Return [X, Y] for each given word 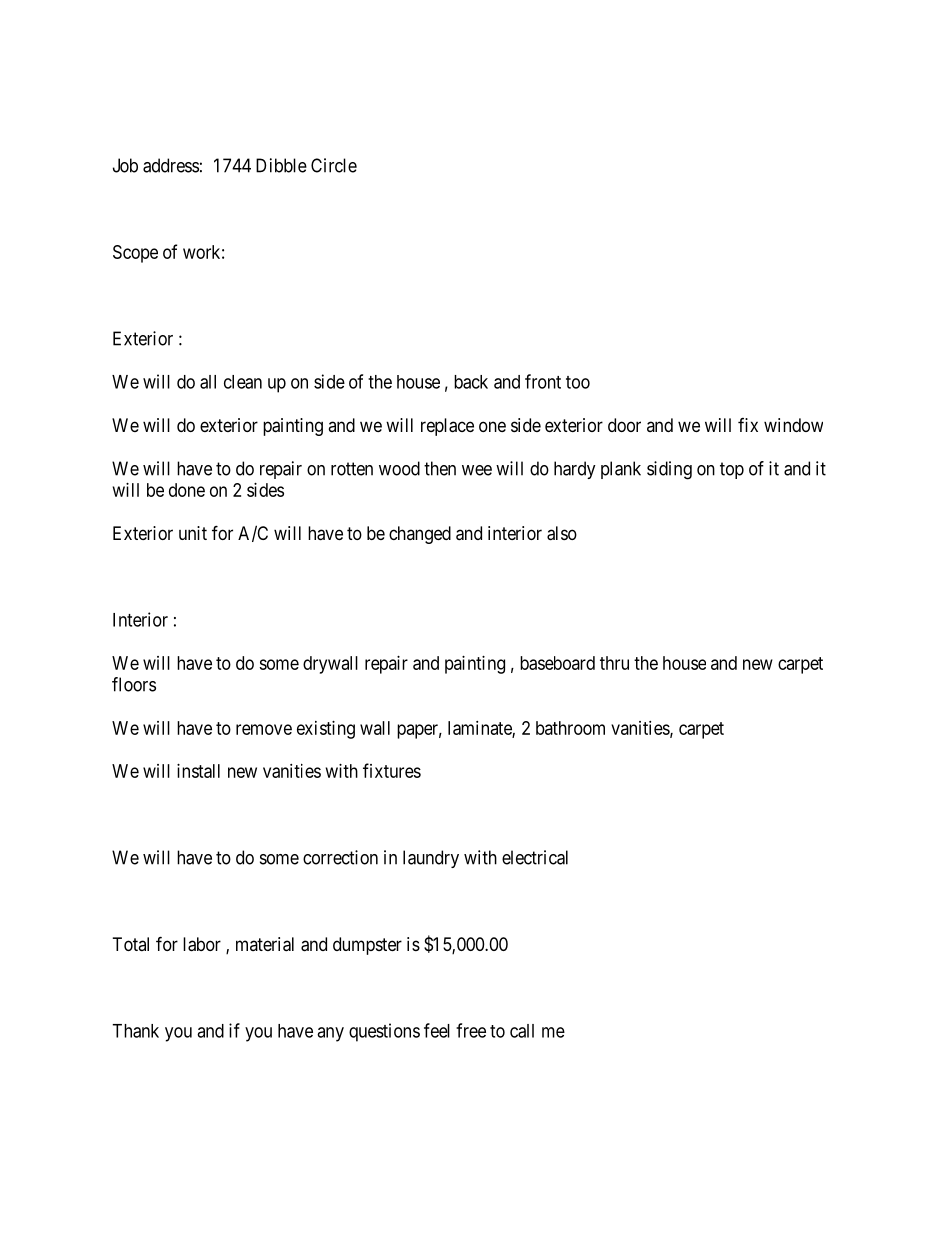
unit [193, 533]
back [471, 382]
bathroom [570, 728]
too [578, 382]
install [198, 771]
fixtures [392, 770]
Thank [135, 1031]
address [171, 165]
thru [614, 663]
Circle [334, 165]
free [471, 1030]
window [793, 425]
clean [243, 382]
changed [420, 535]
